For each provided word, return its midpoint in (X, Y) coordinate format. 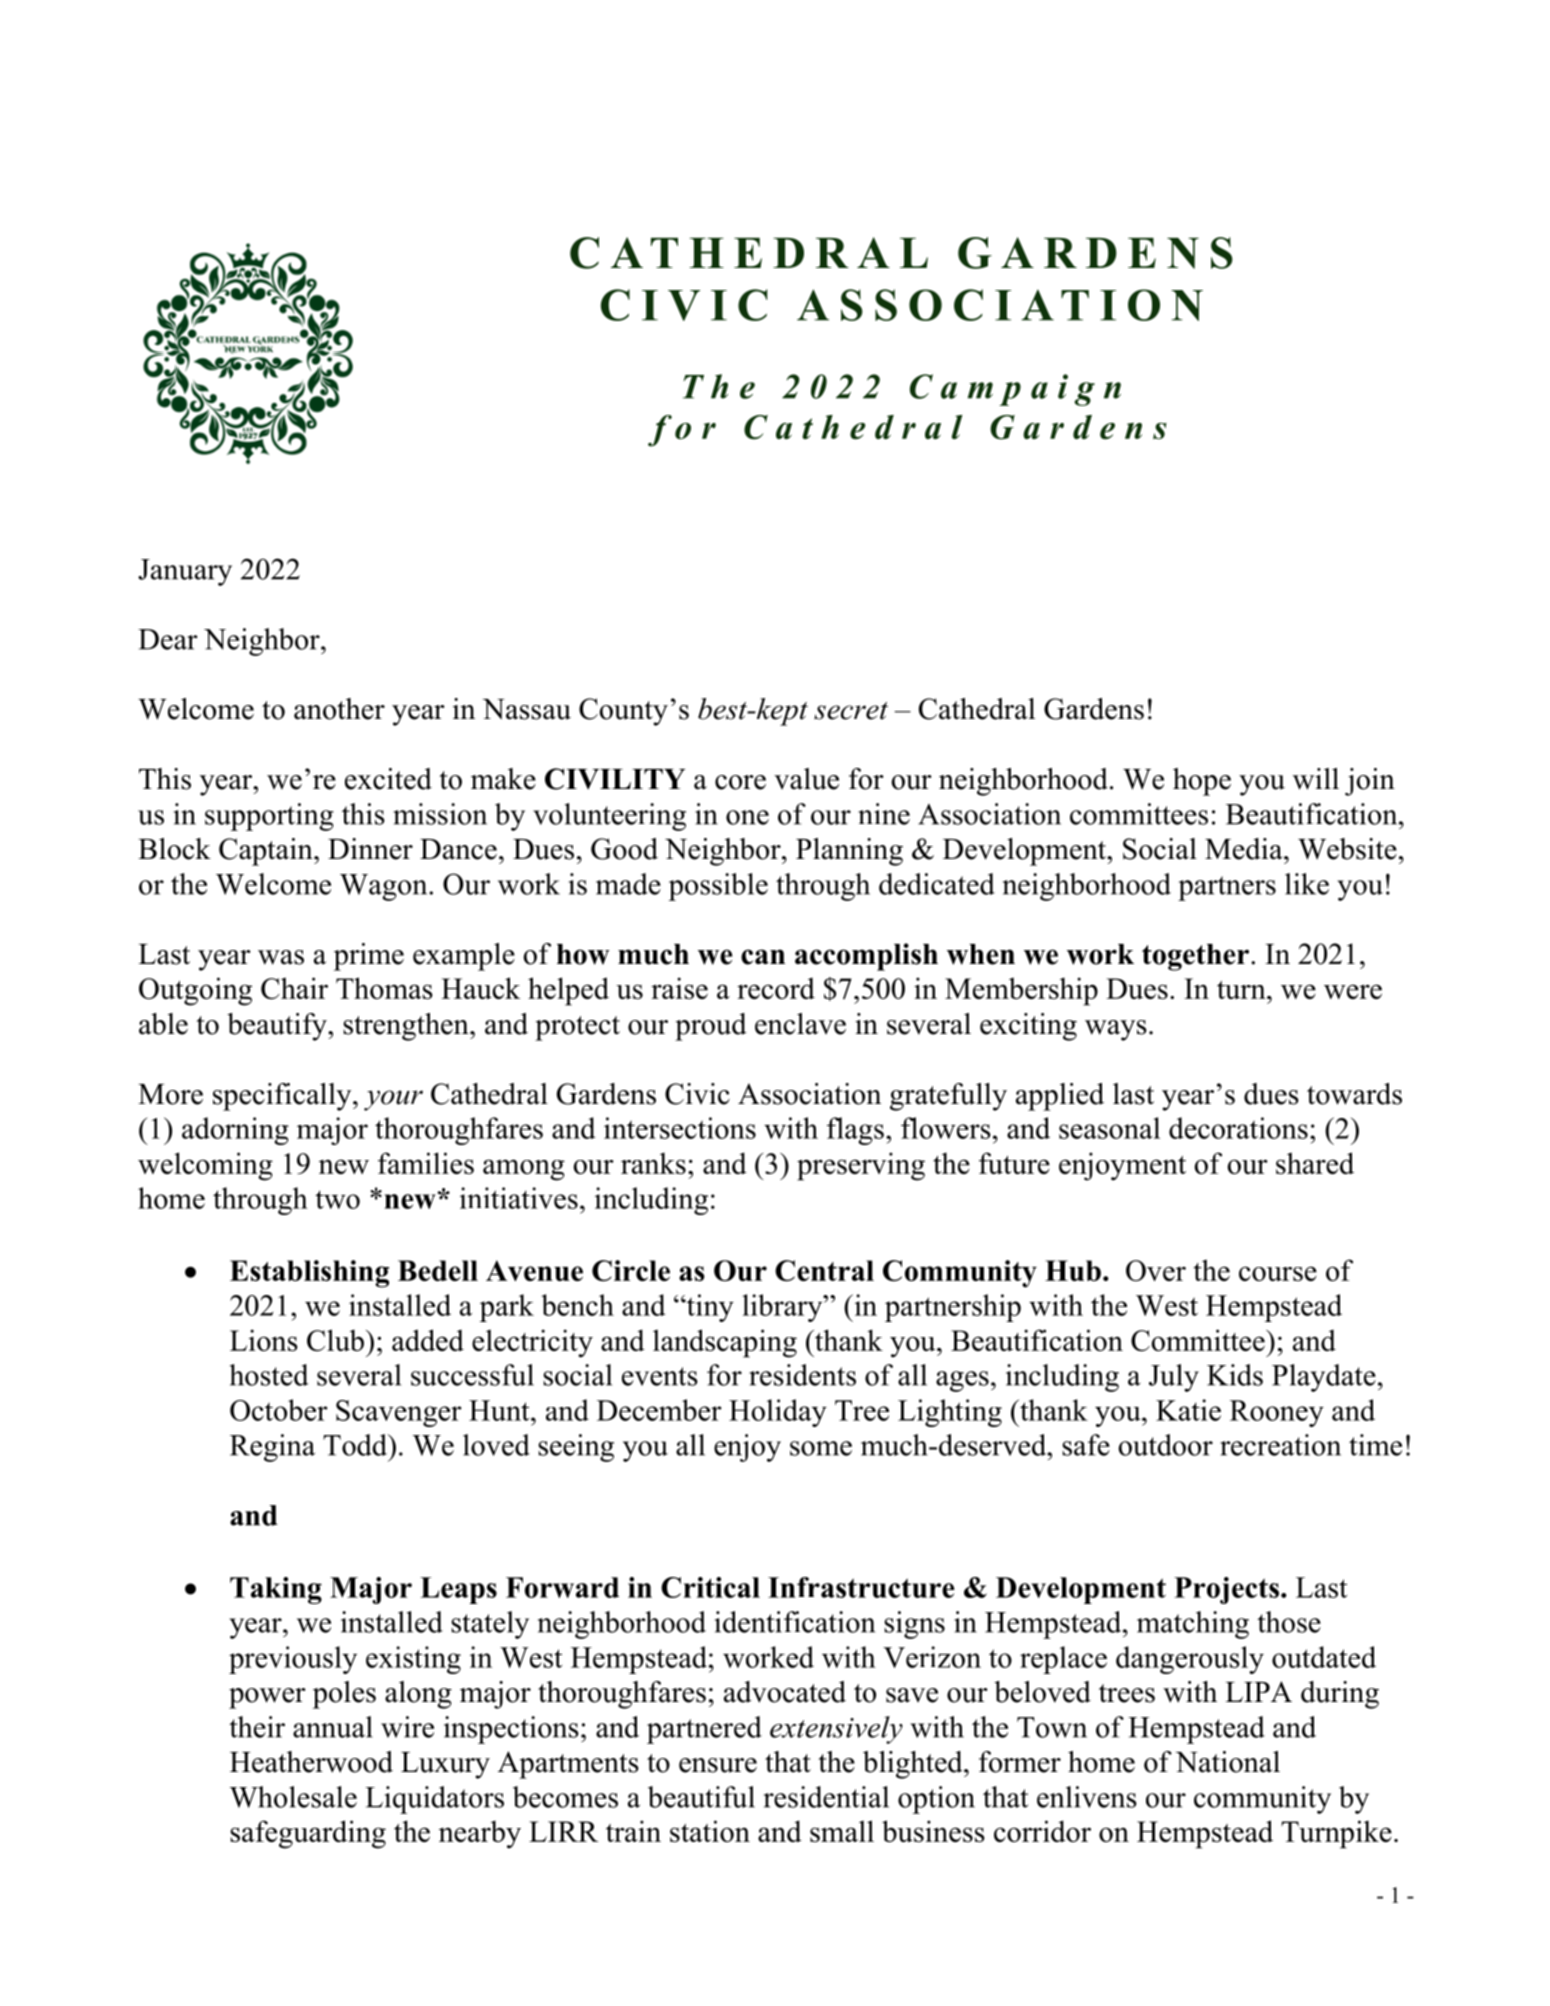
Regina (272, 1448)
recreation (1280, 1445)
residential (826, 1797)
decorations (1238, 1128)
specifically (283, 1097)
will (1316, 779)
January (185, 572)
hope (1202, 782)
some (821, 1448)
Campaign (1015, 390)
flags (855, 1131)
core (740, 782)
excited (388, 779)
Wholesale (293, 1797)
